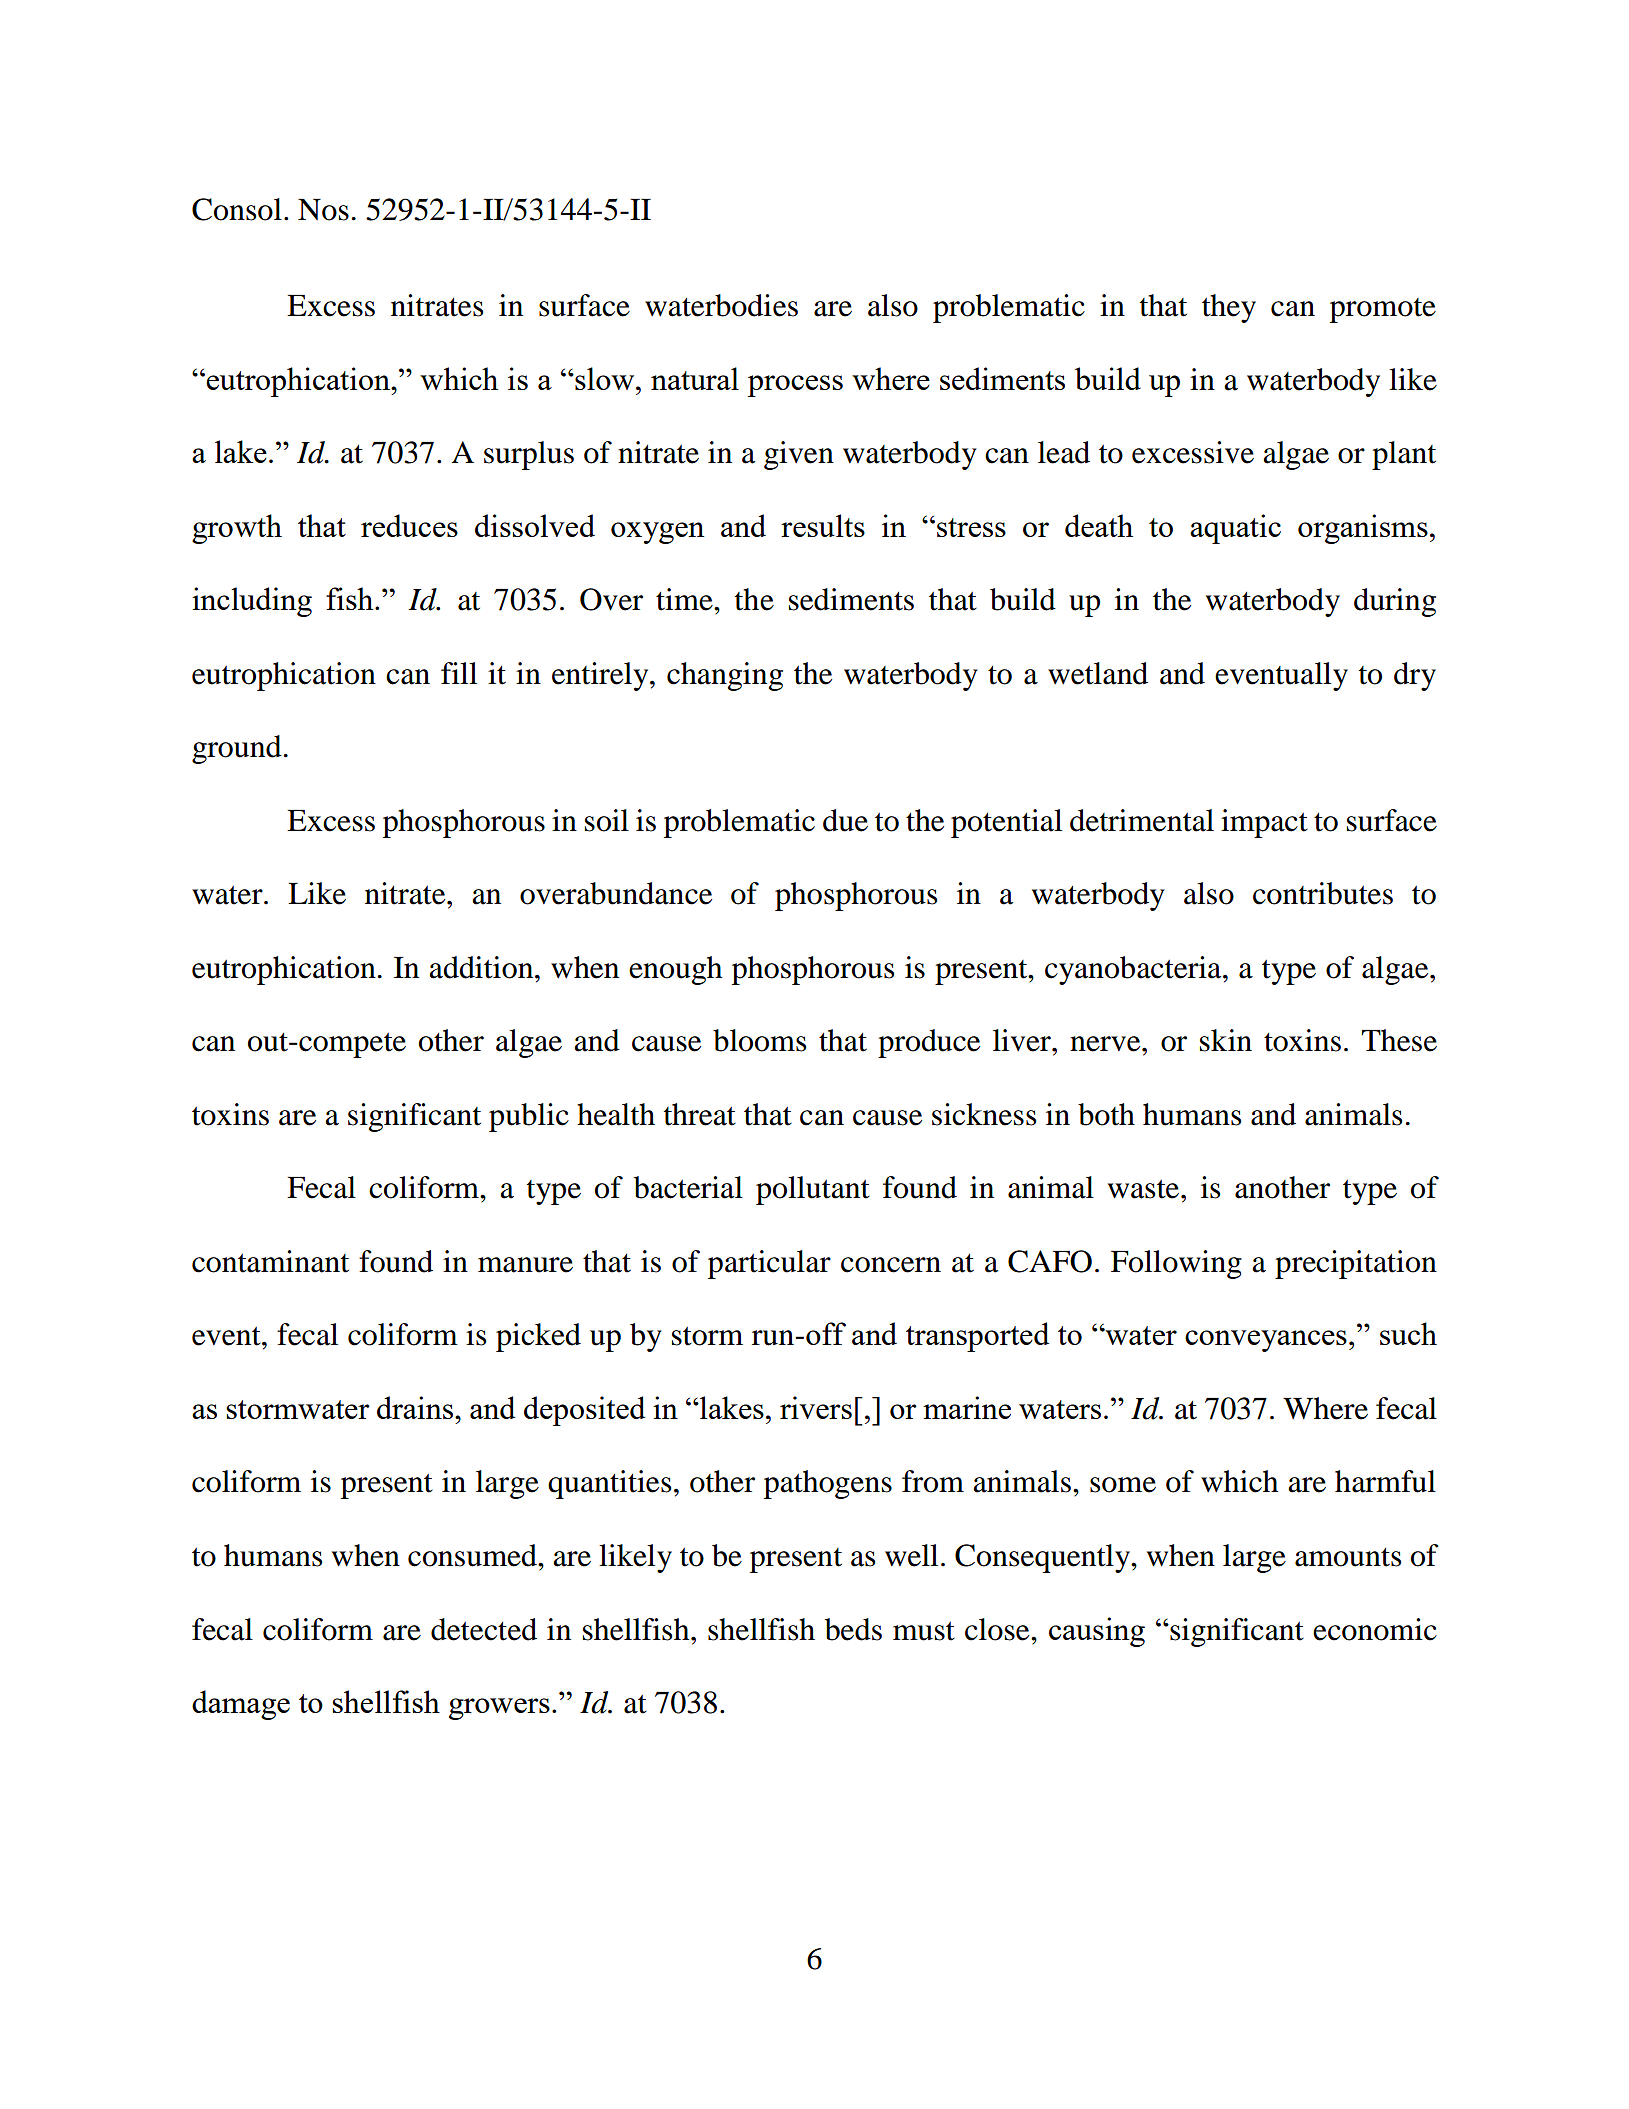  What do you see at coordinates (813, 1190) in the screenshot?
I see `pollutant` at bounding box center [813, 1190].
